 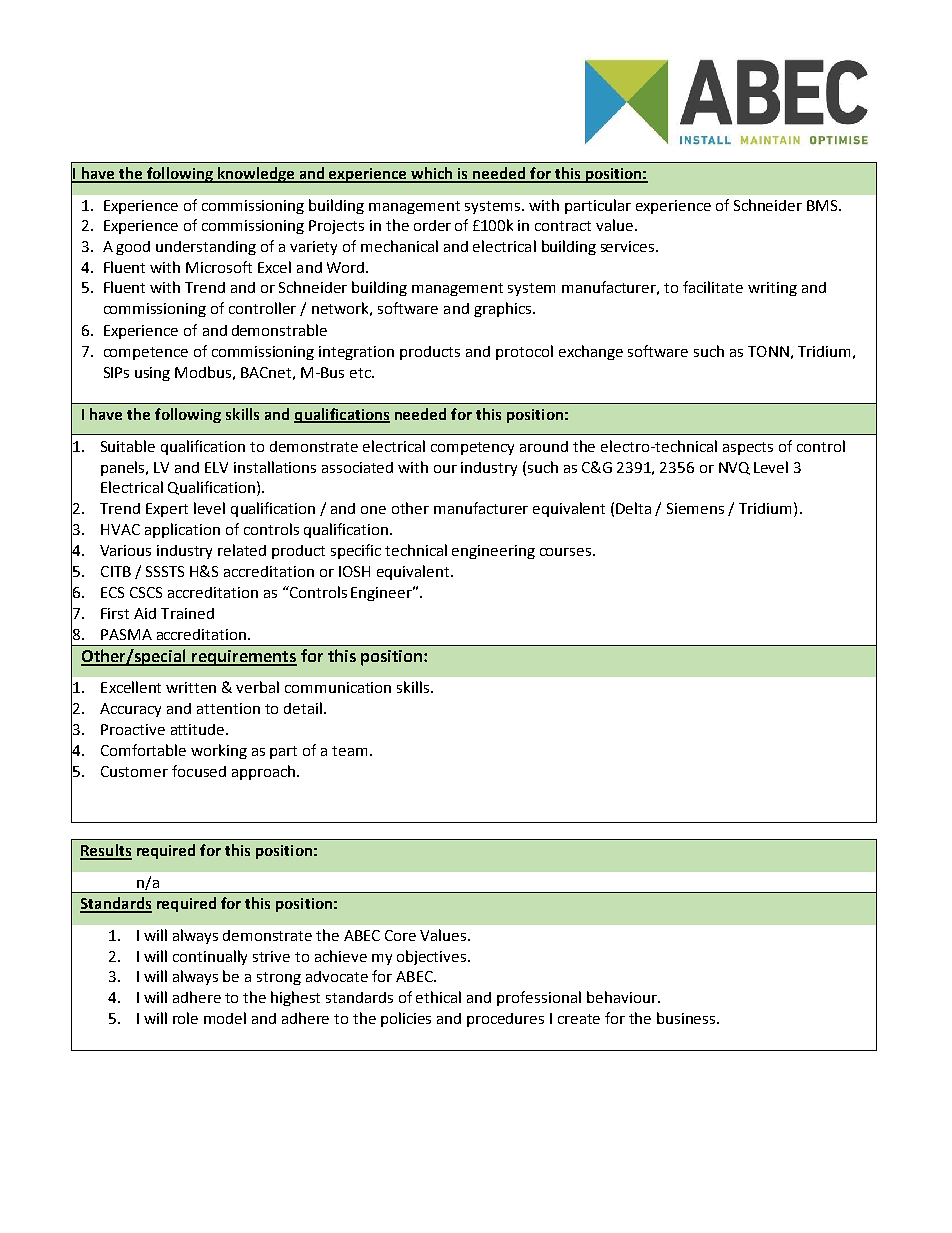 I want to click on BMS, so click(x=823, y=205).
